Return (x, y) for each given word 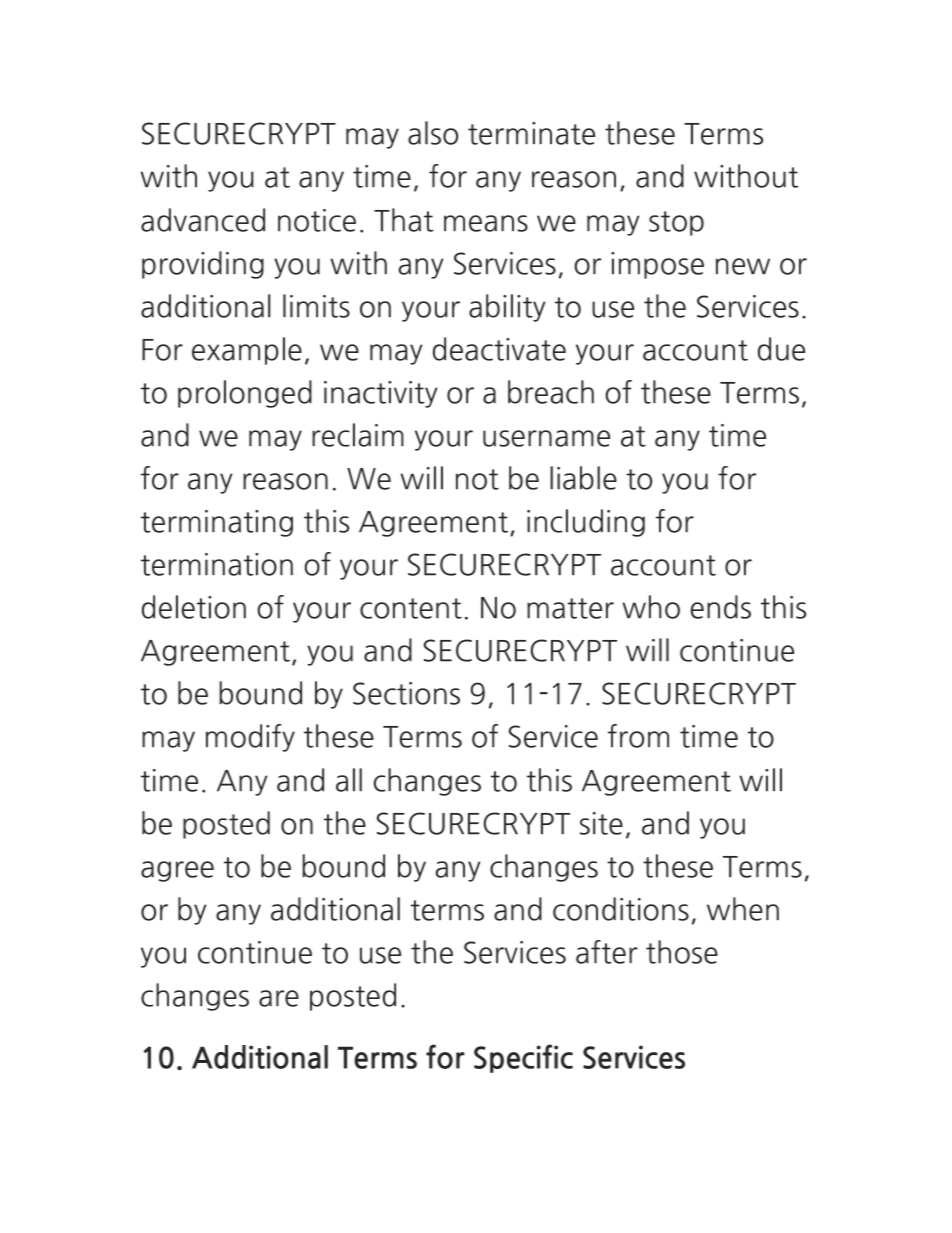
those (682, 952)
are (279, 998)
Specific (523, 1058)
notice (317, 220)
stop (676, 223)
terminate (531, 133)
